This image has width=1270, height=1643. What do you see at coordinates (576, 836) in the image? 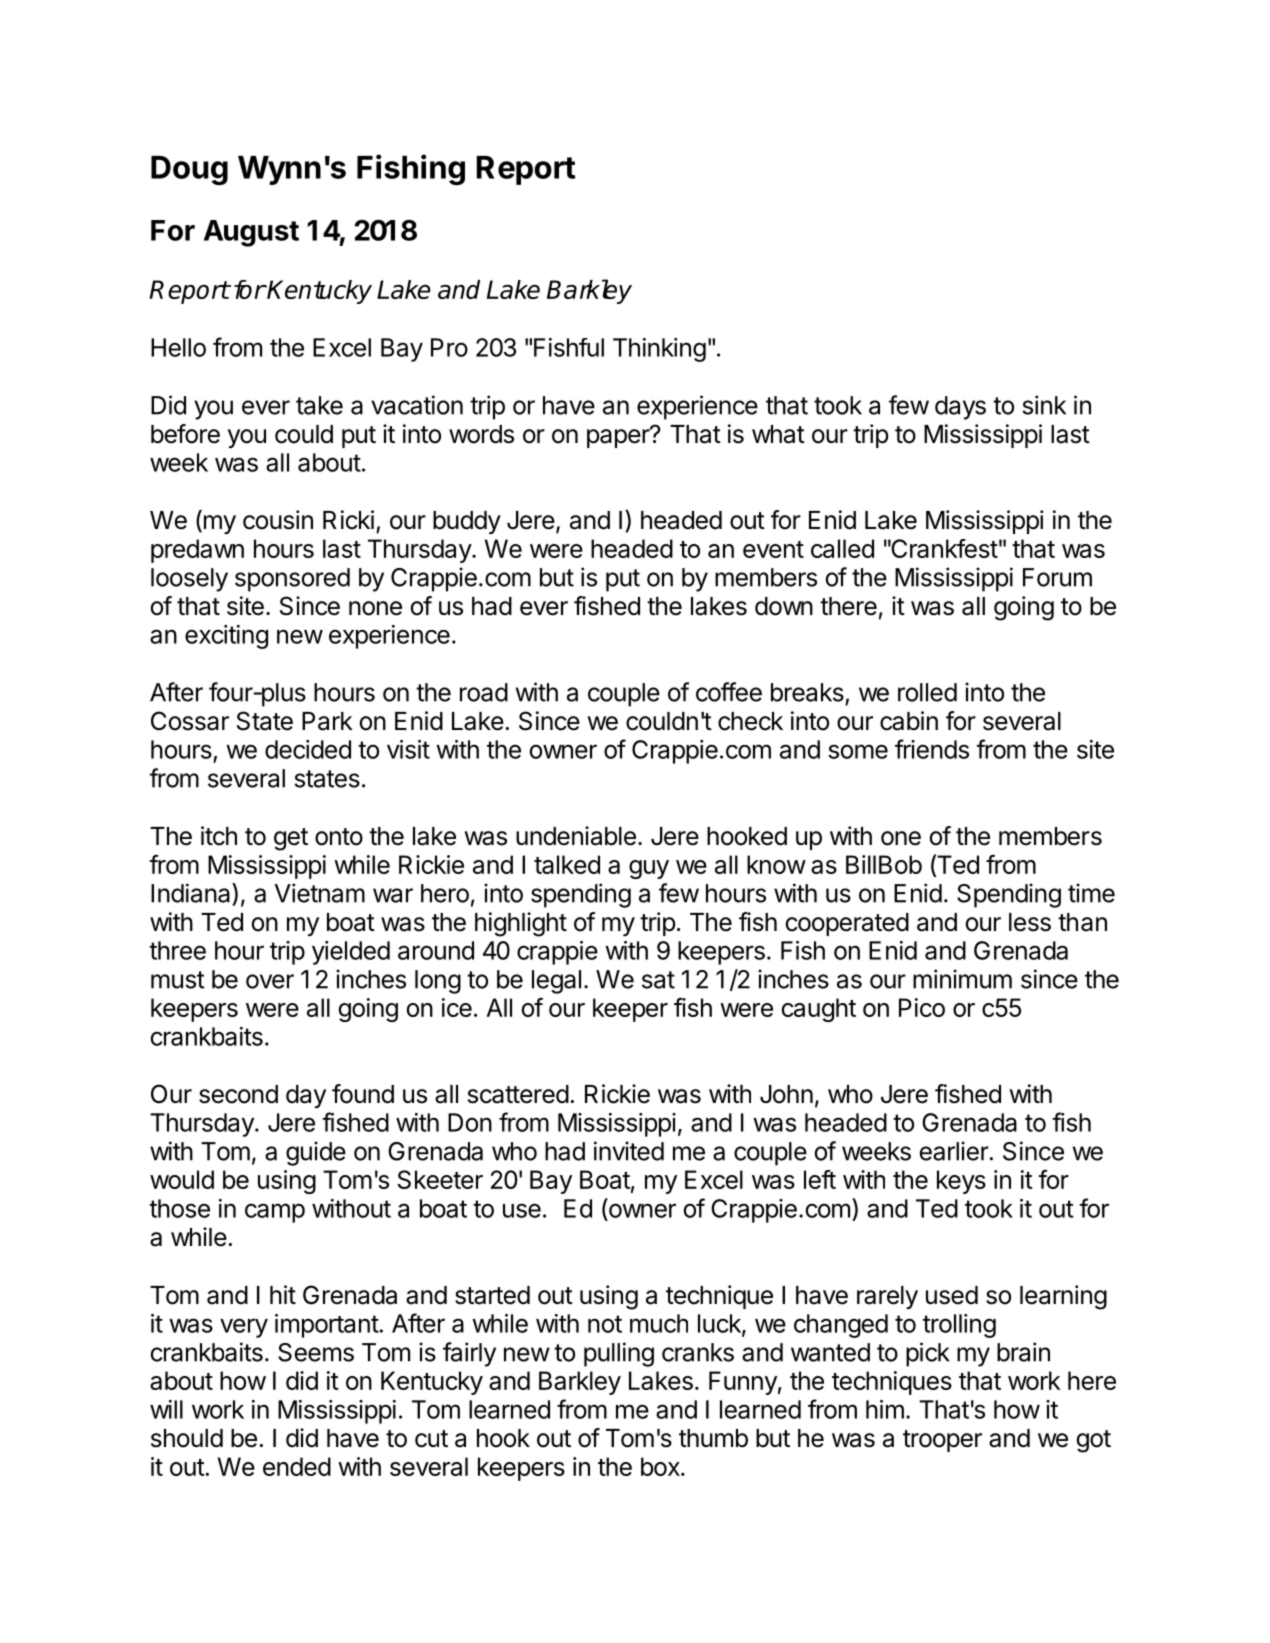
I see `undeniable` at bounding box center [576, 836].
